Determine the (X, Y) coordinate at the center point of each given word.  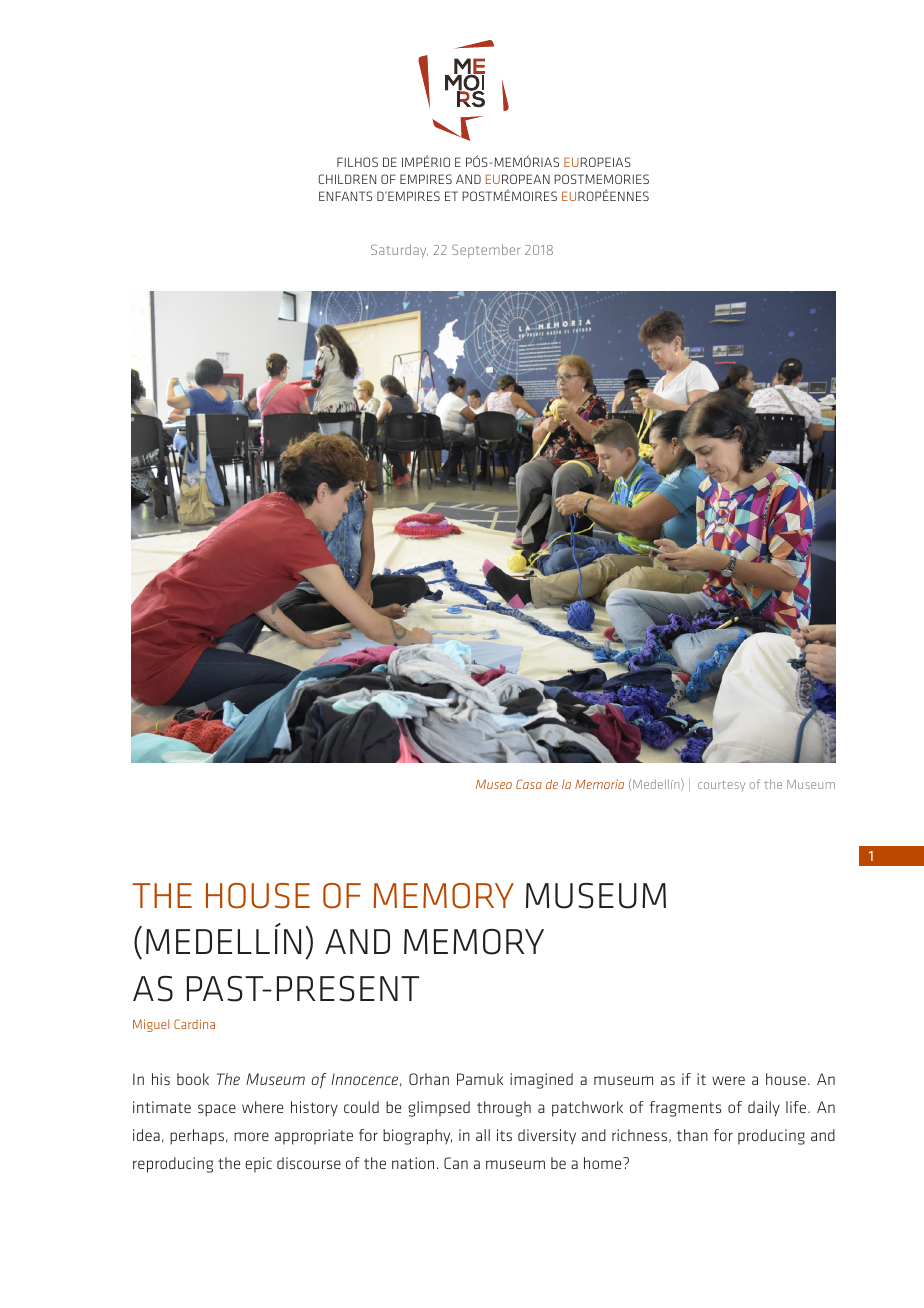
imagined (541, 1081)
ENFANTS (345, 196)
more (251, 1136)
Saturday (399, 251)
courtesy (721, 786)
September (486, 251)
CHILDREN (347, 179)
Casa (529, 784)
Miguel (151, 1025)
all (483, 1135)
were (728, 1080)
